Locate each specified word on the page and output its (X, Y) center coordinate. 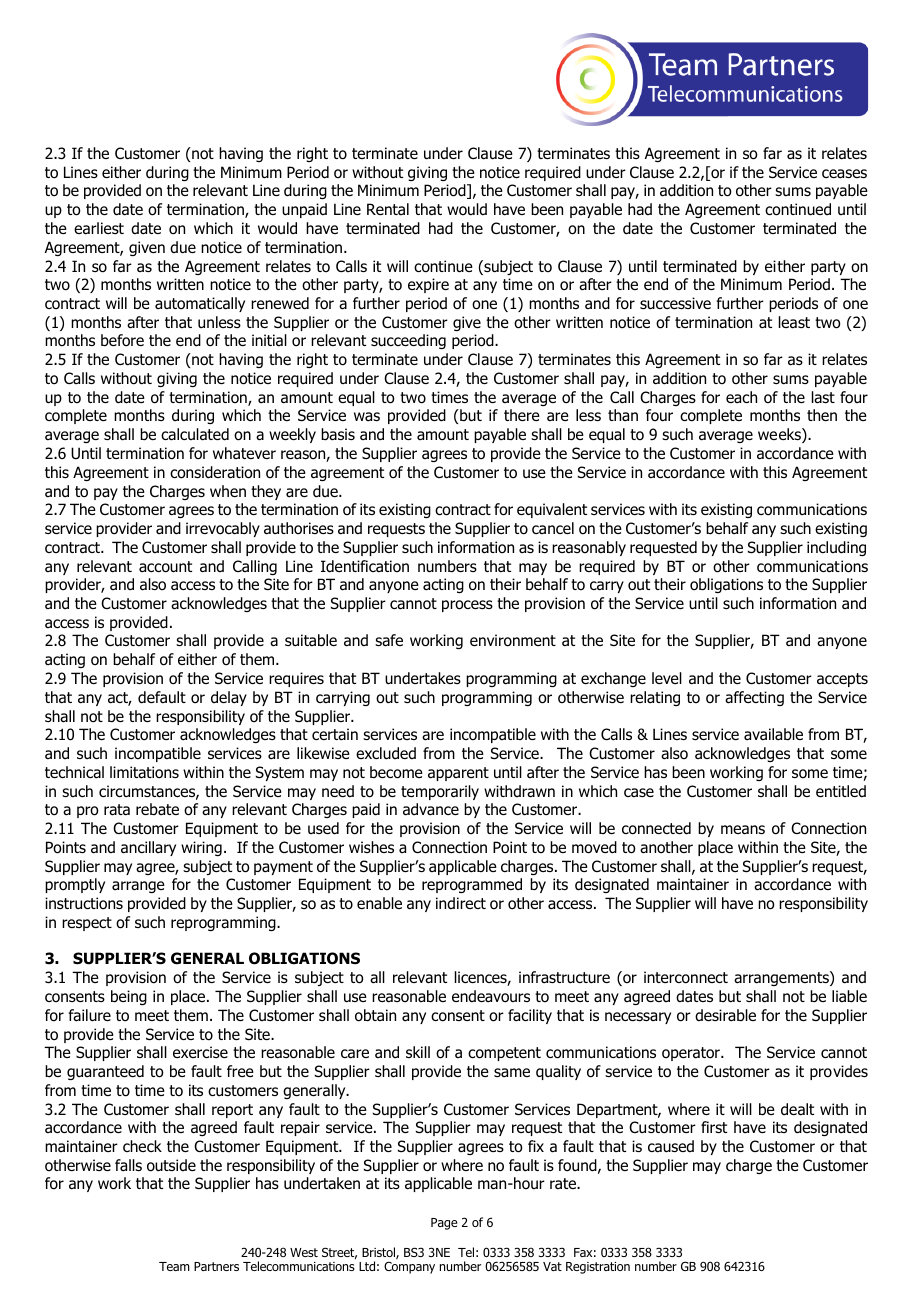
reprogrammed (472, 885)
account (165, 567)
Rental (388, 209)
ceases (844, 174)
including (836, 548)
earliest (99, 228)
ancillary (148, 848)
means (743, 830)
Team (174, 1266)
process (467, 606)
